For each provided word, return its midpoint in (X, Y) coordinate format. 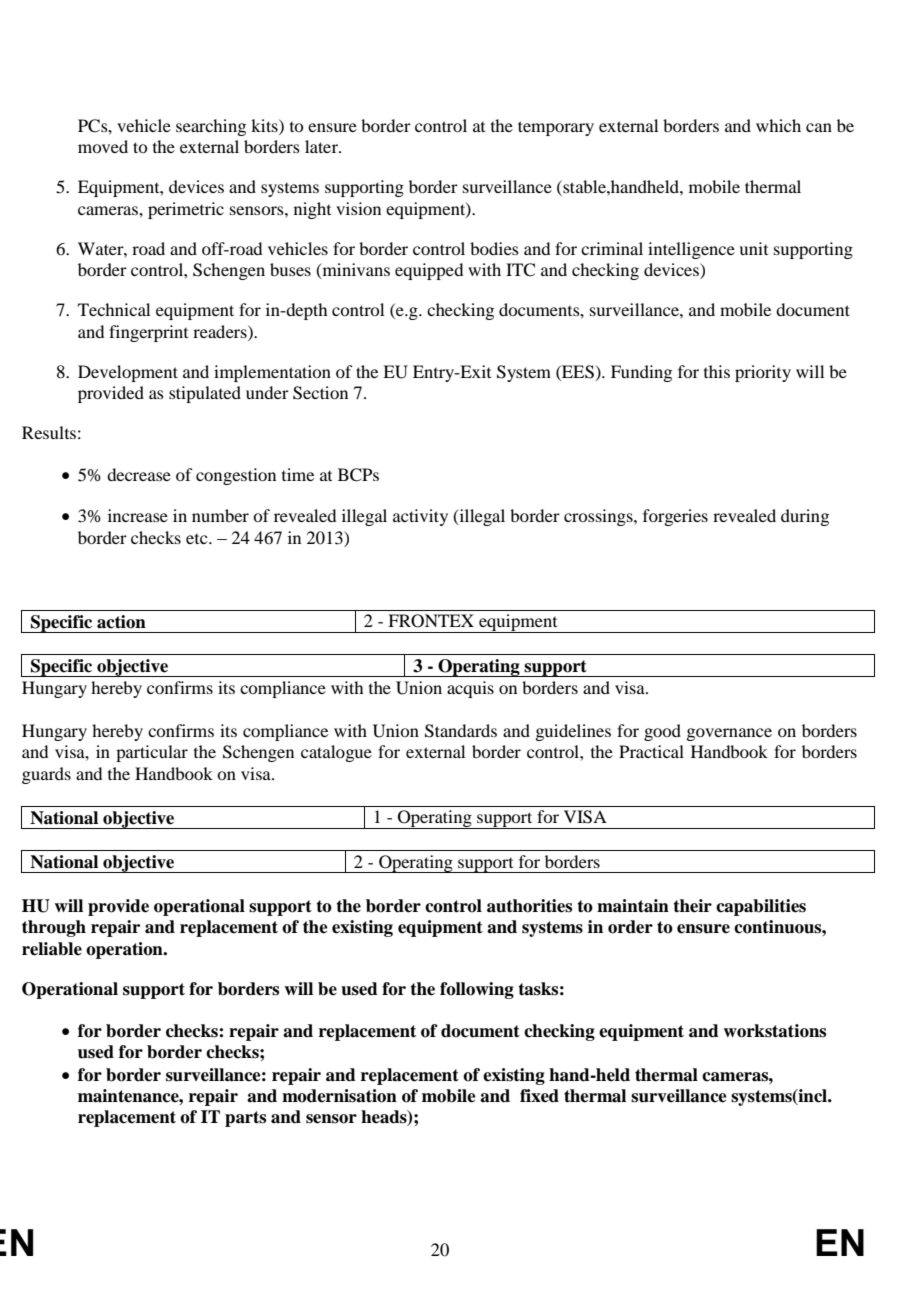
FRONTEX (431, 621)
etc (198, 539)
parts (245, 1119)
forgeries (675, 517)
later (322, 146)
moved (103, 146)
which (778, 125)
